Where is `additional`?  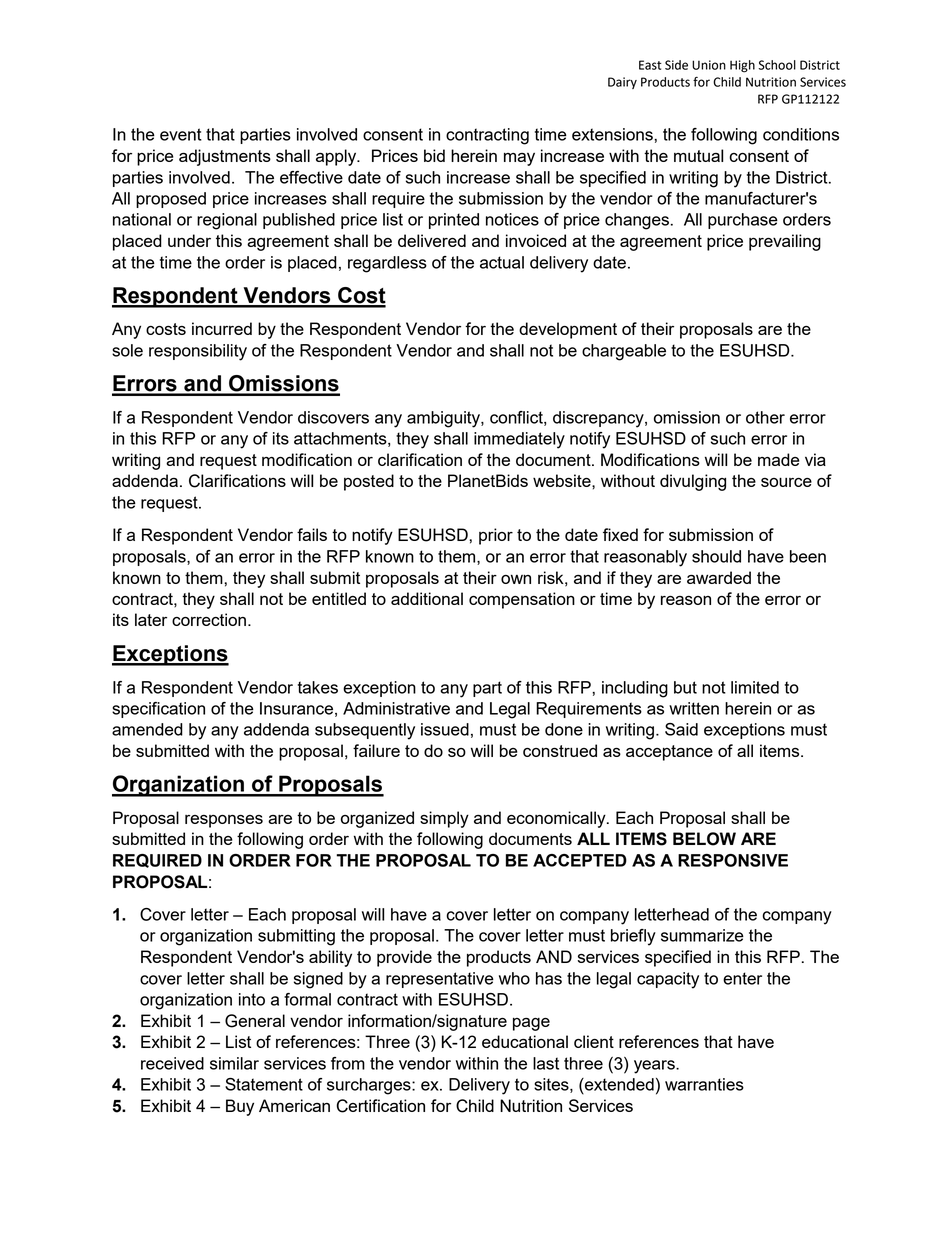 additional is located at coordinates (427, 598).
